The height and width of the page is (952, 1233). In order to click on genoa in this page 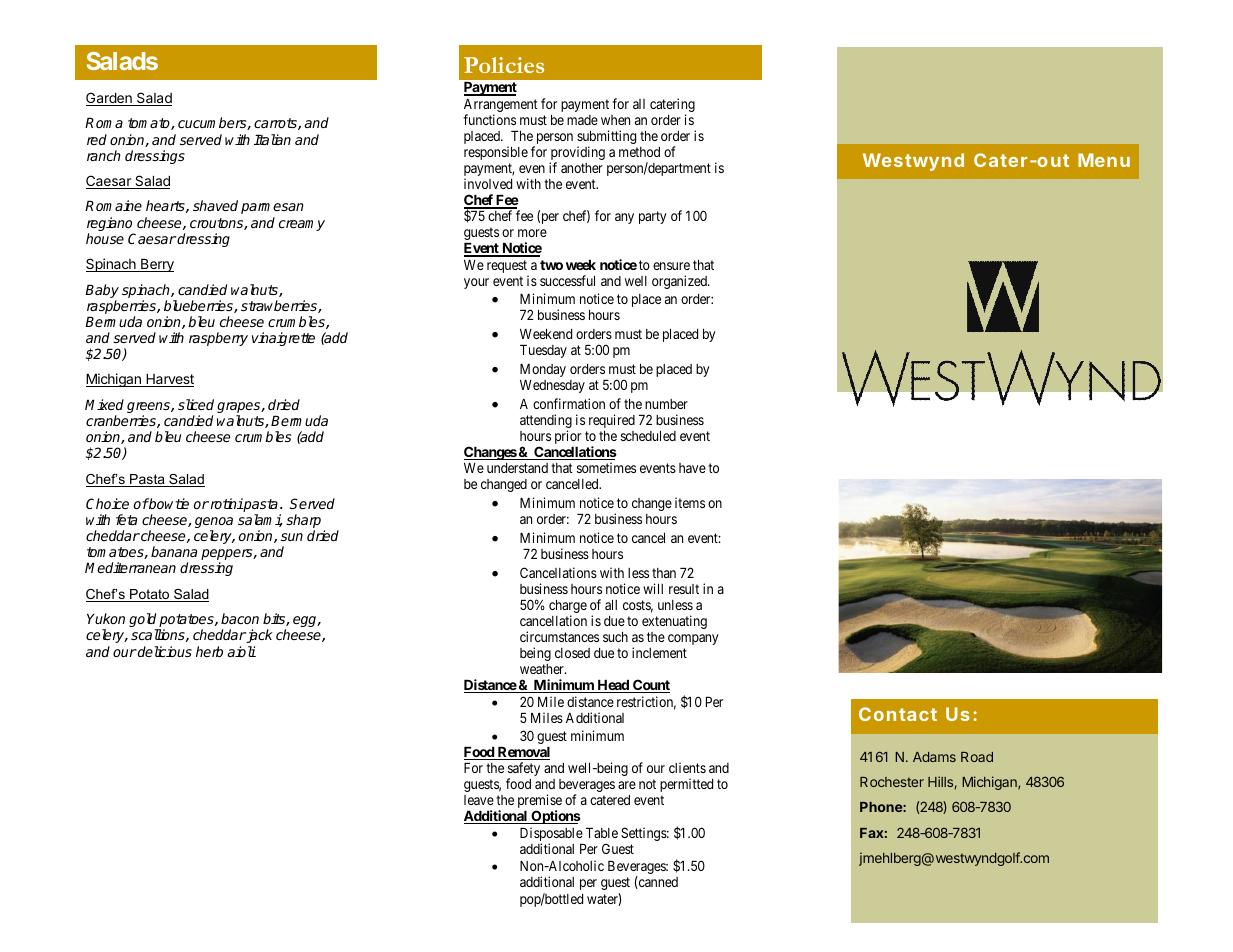, I will do `click(214, 524)`.
